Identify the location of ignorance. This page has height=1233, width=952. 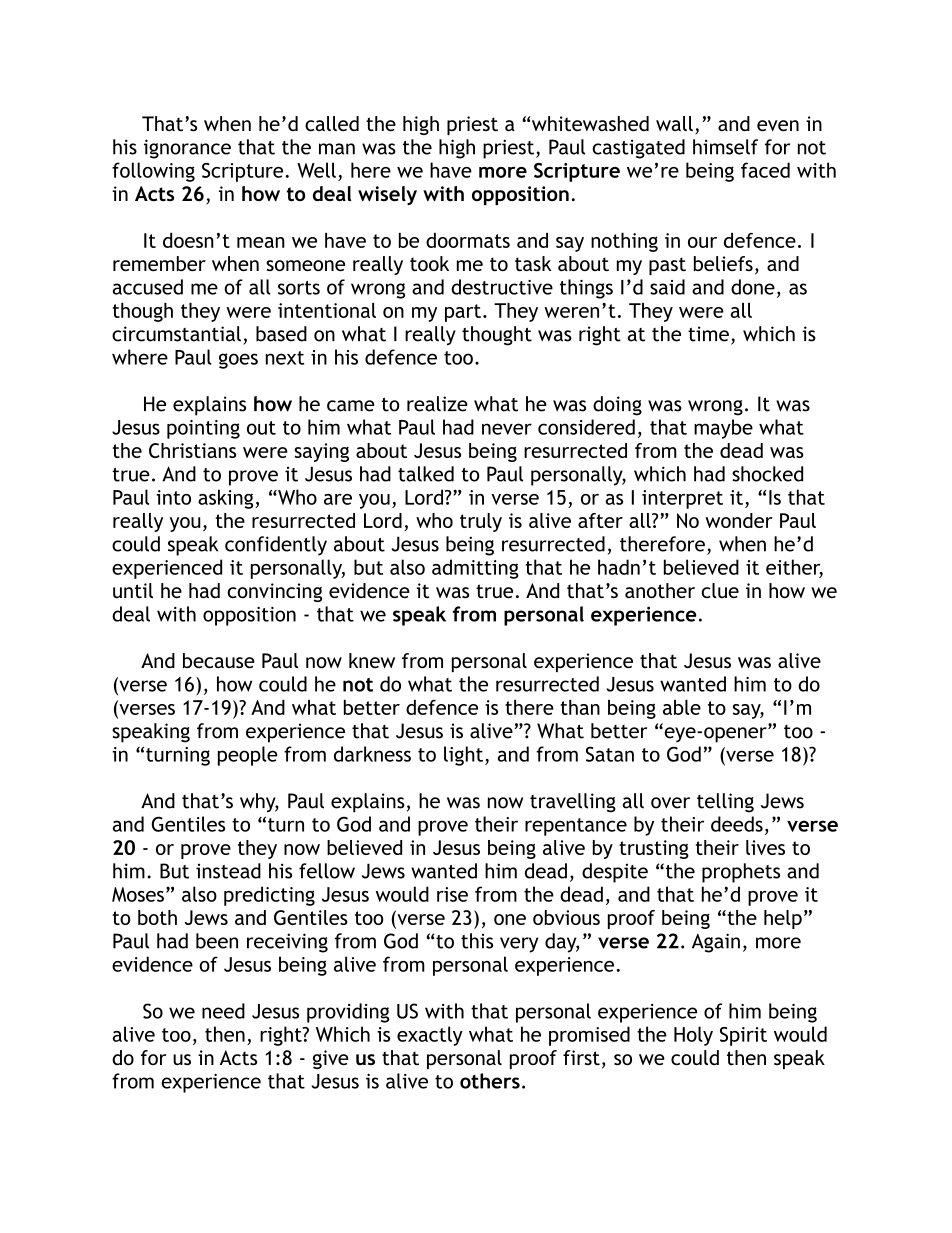
(187, 149).
